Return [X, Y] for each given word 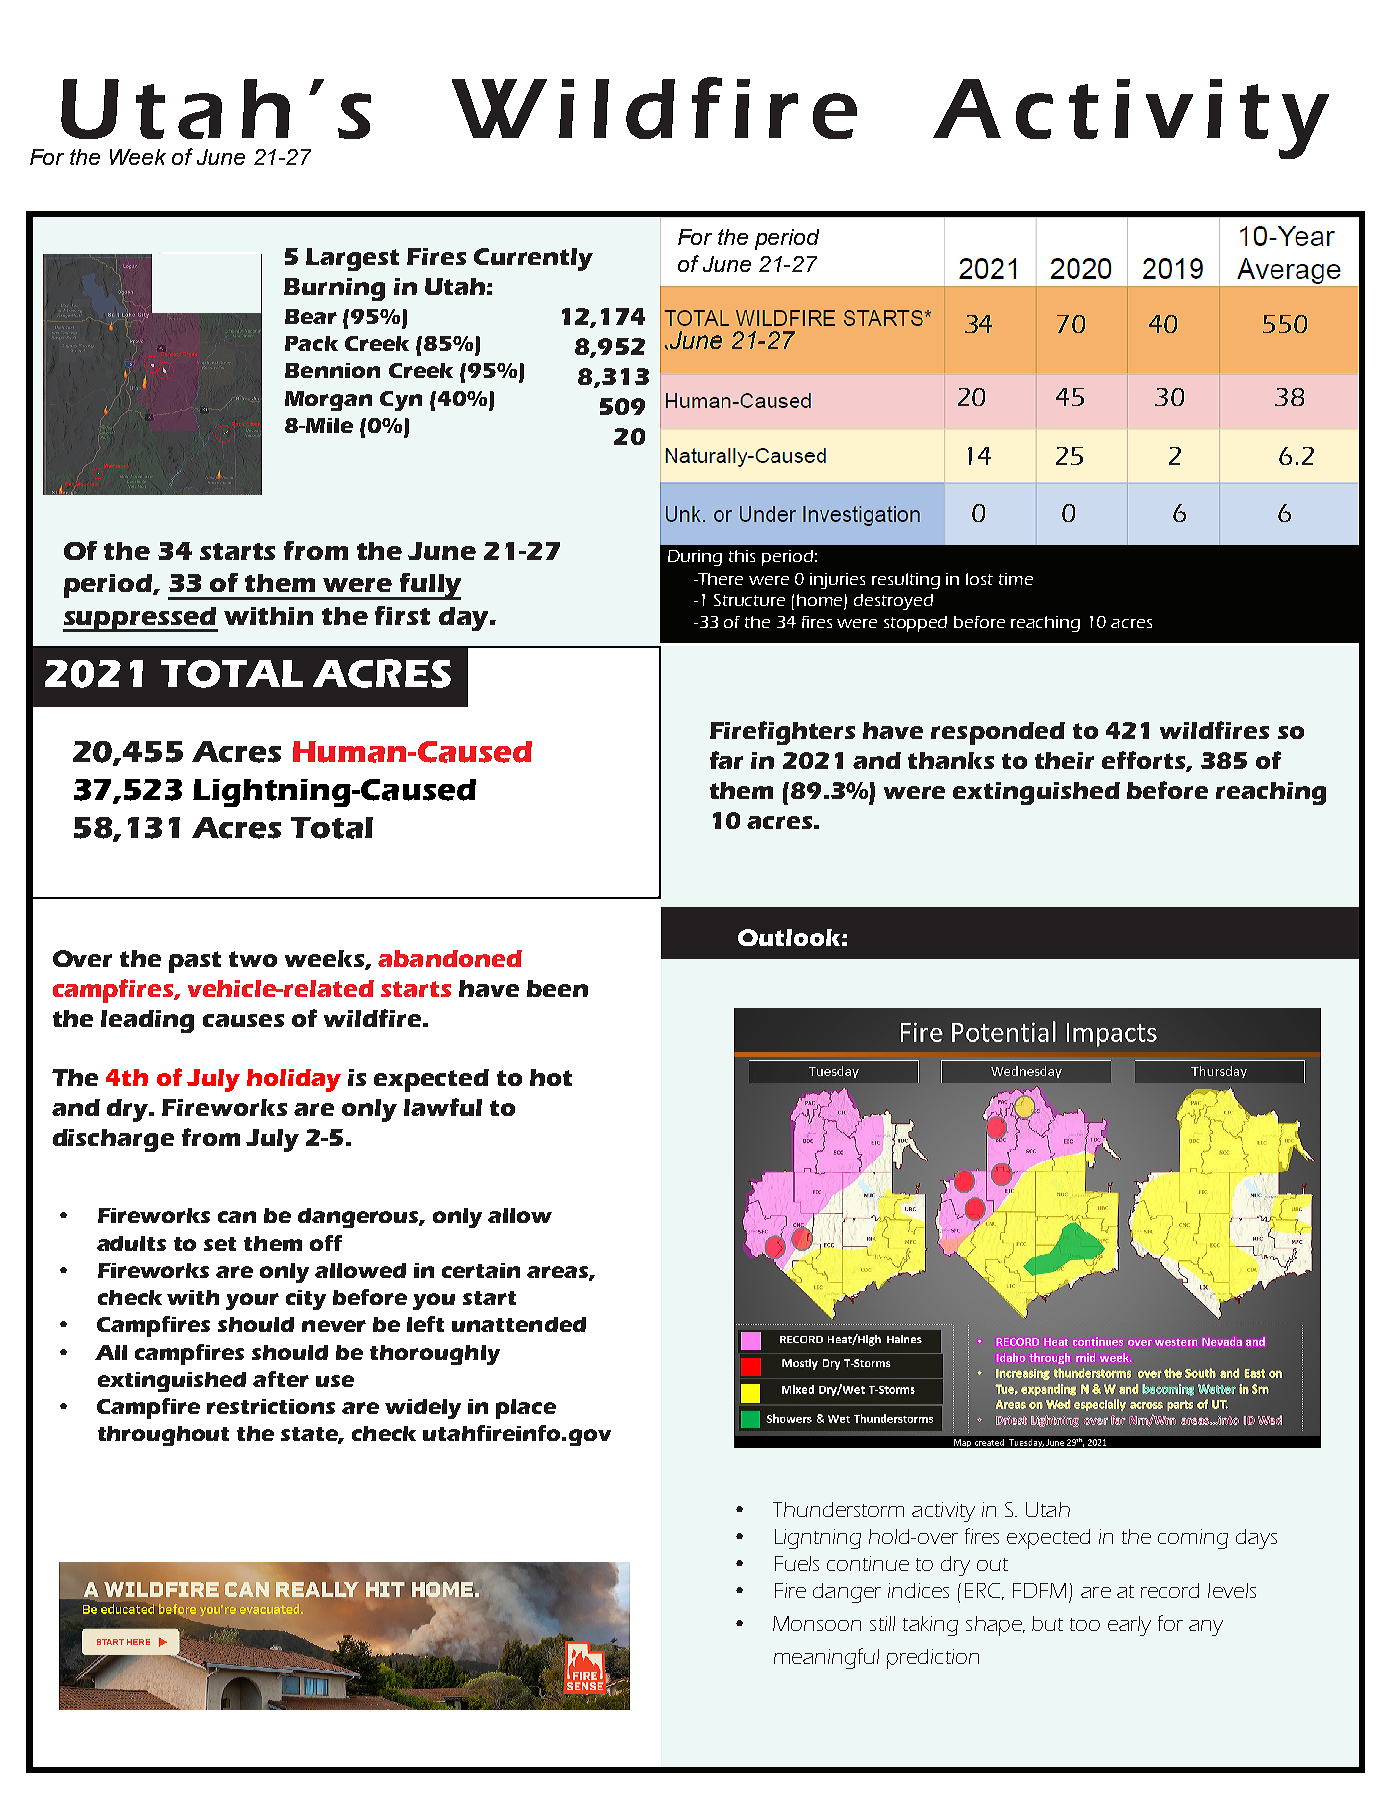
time [1016, 579]
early [1129, 1626]
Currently [533, 259]
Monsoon [817, 1623]
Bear [311, 316]
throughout [163, 1436]
